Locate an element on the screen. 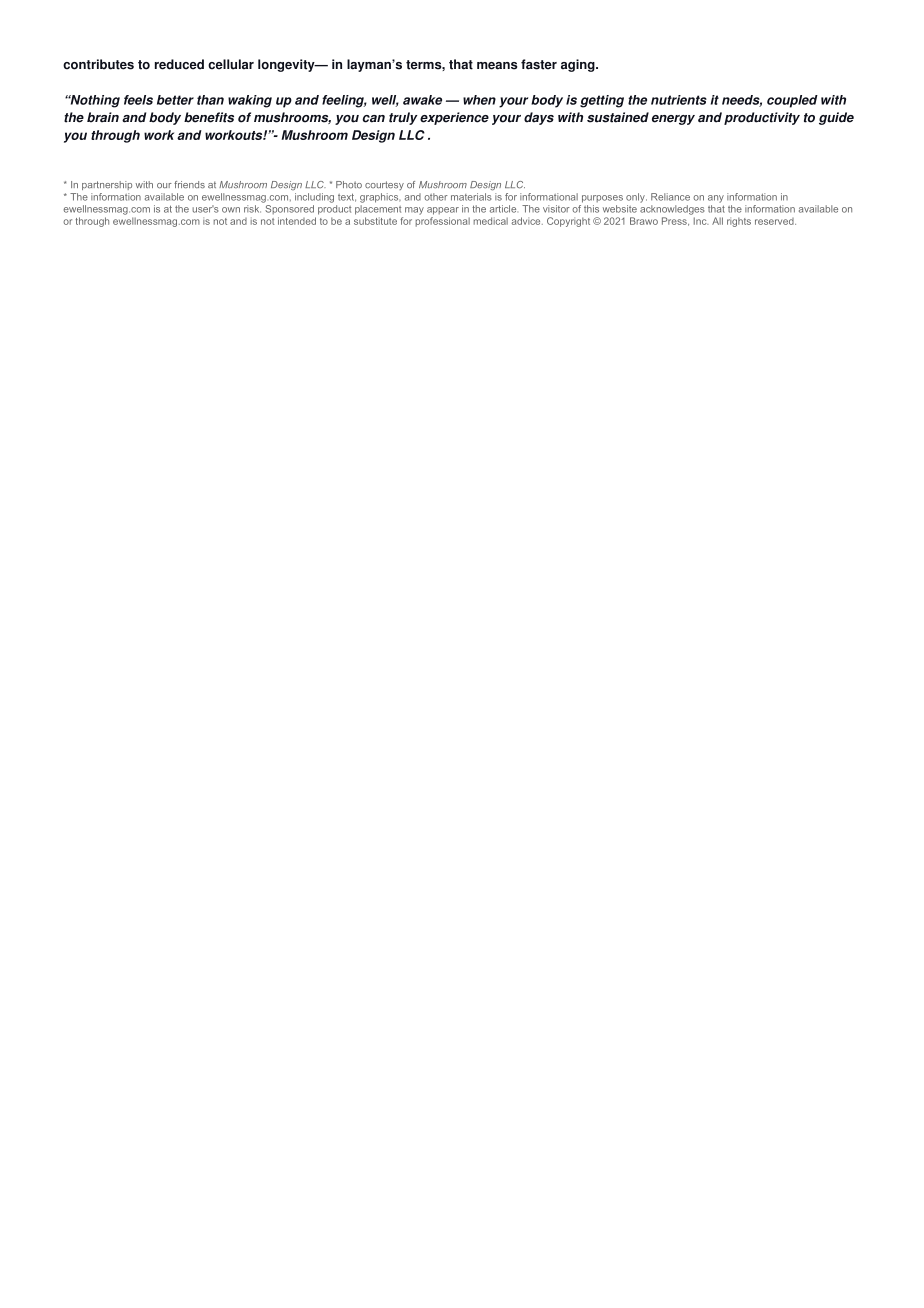  aging is located at coordinates (579, 65).
